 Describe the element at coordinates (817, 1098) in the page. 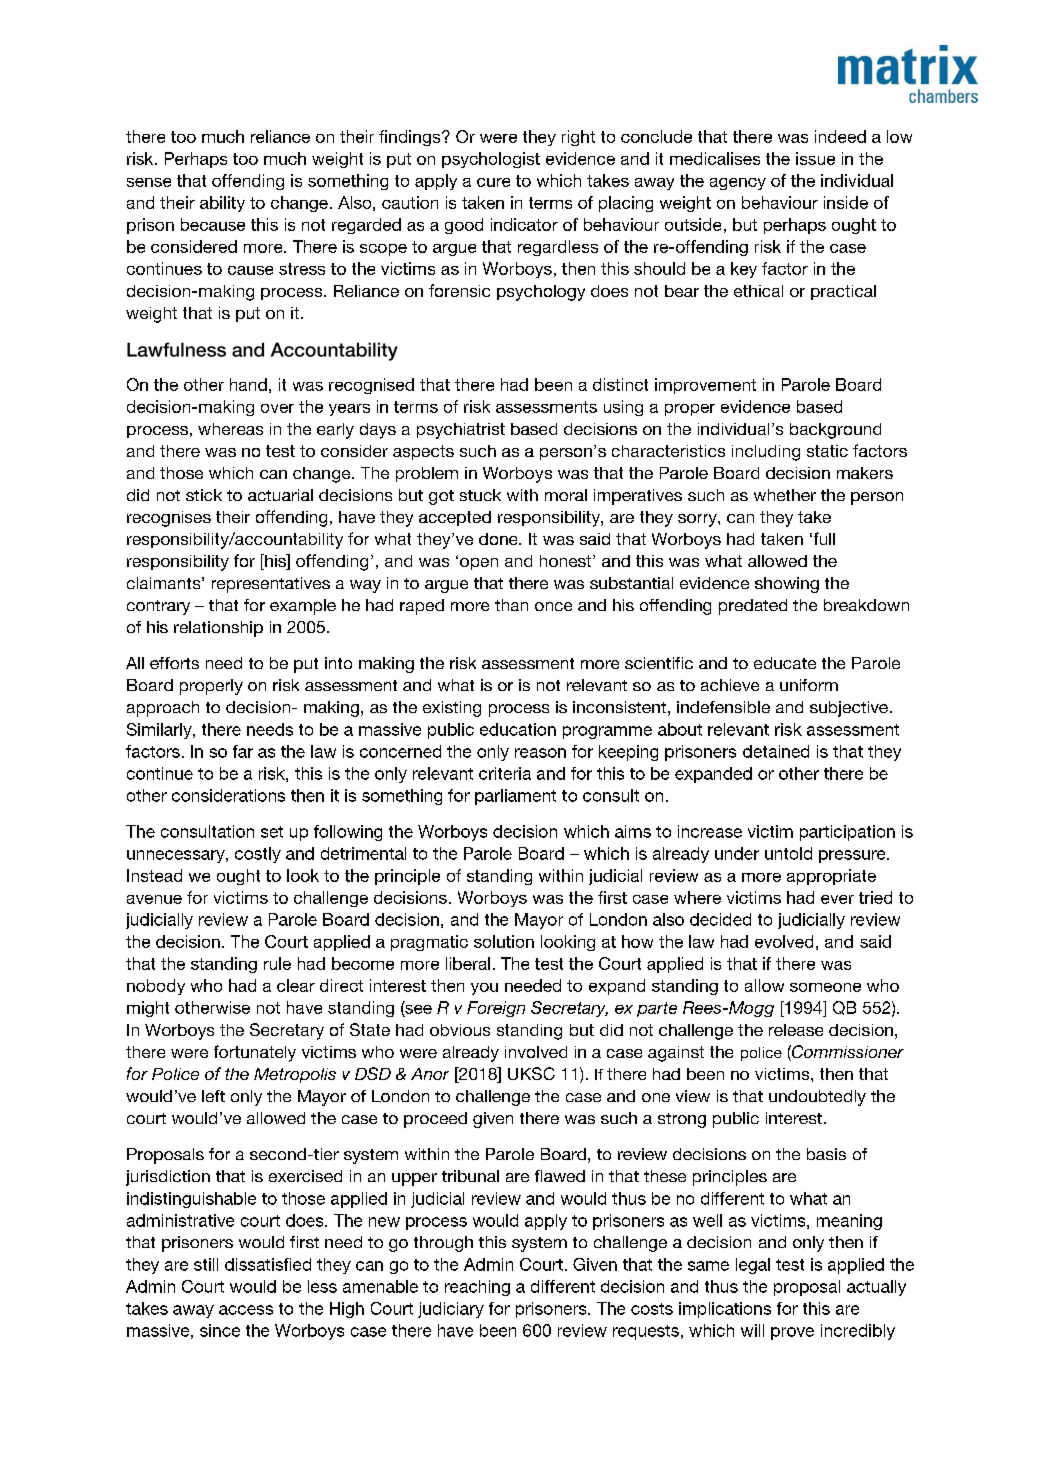

I see `undoubtedly` at that location.
